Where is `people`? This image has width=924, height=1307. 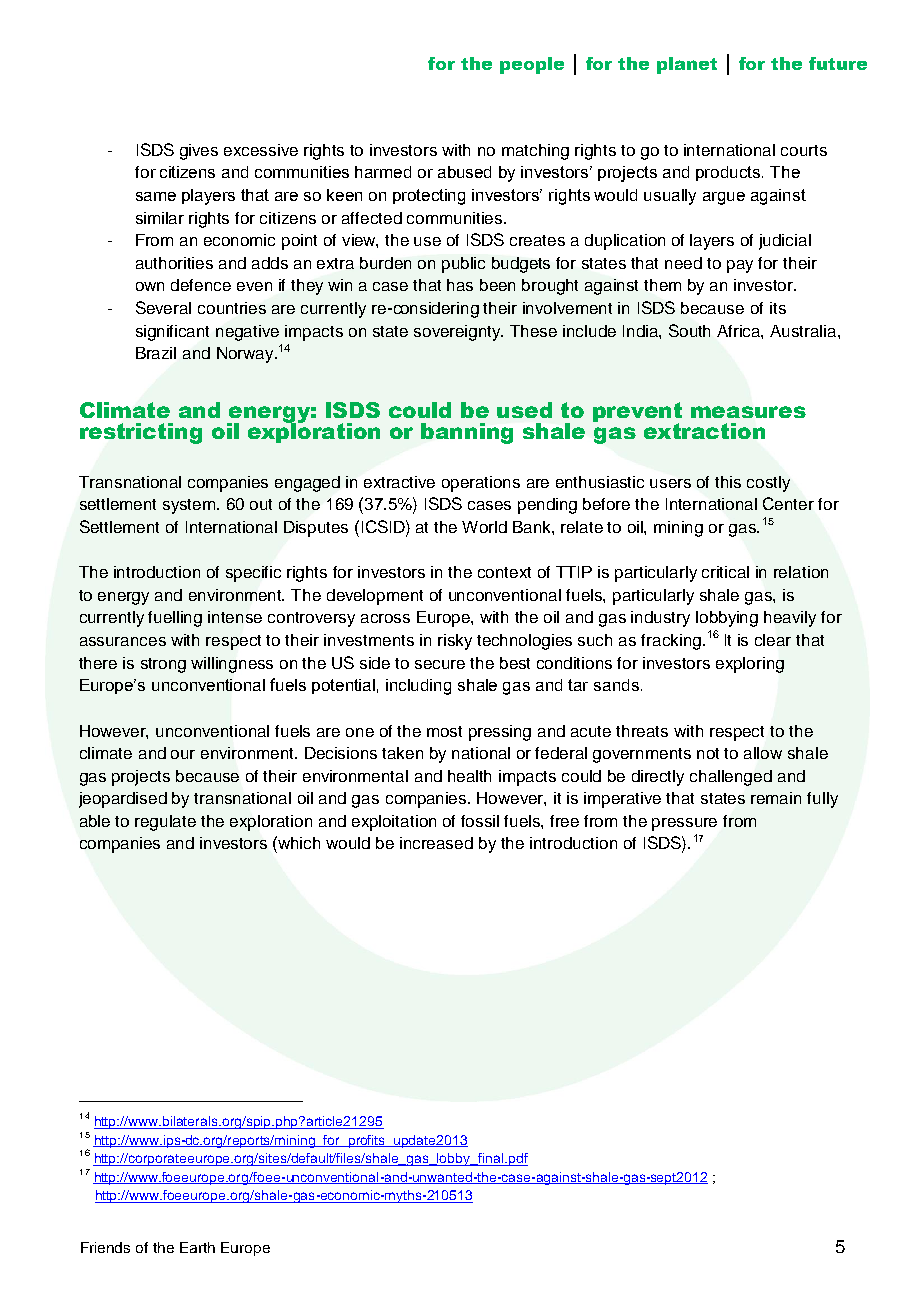 people is located at coordinates (532, 65).
